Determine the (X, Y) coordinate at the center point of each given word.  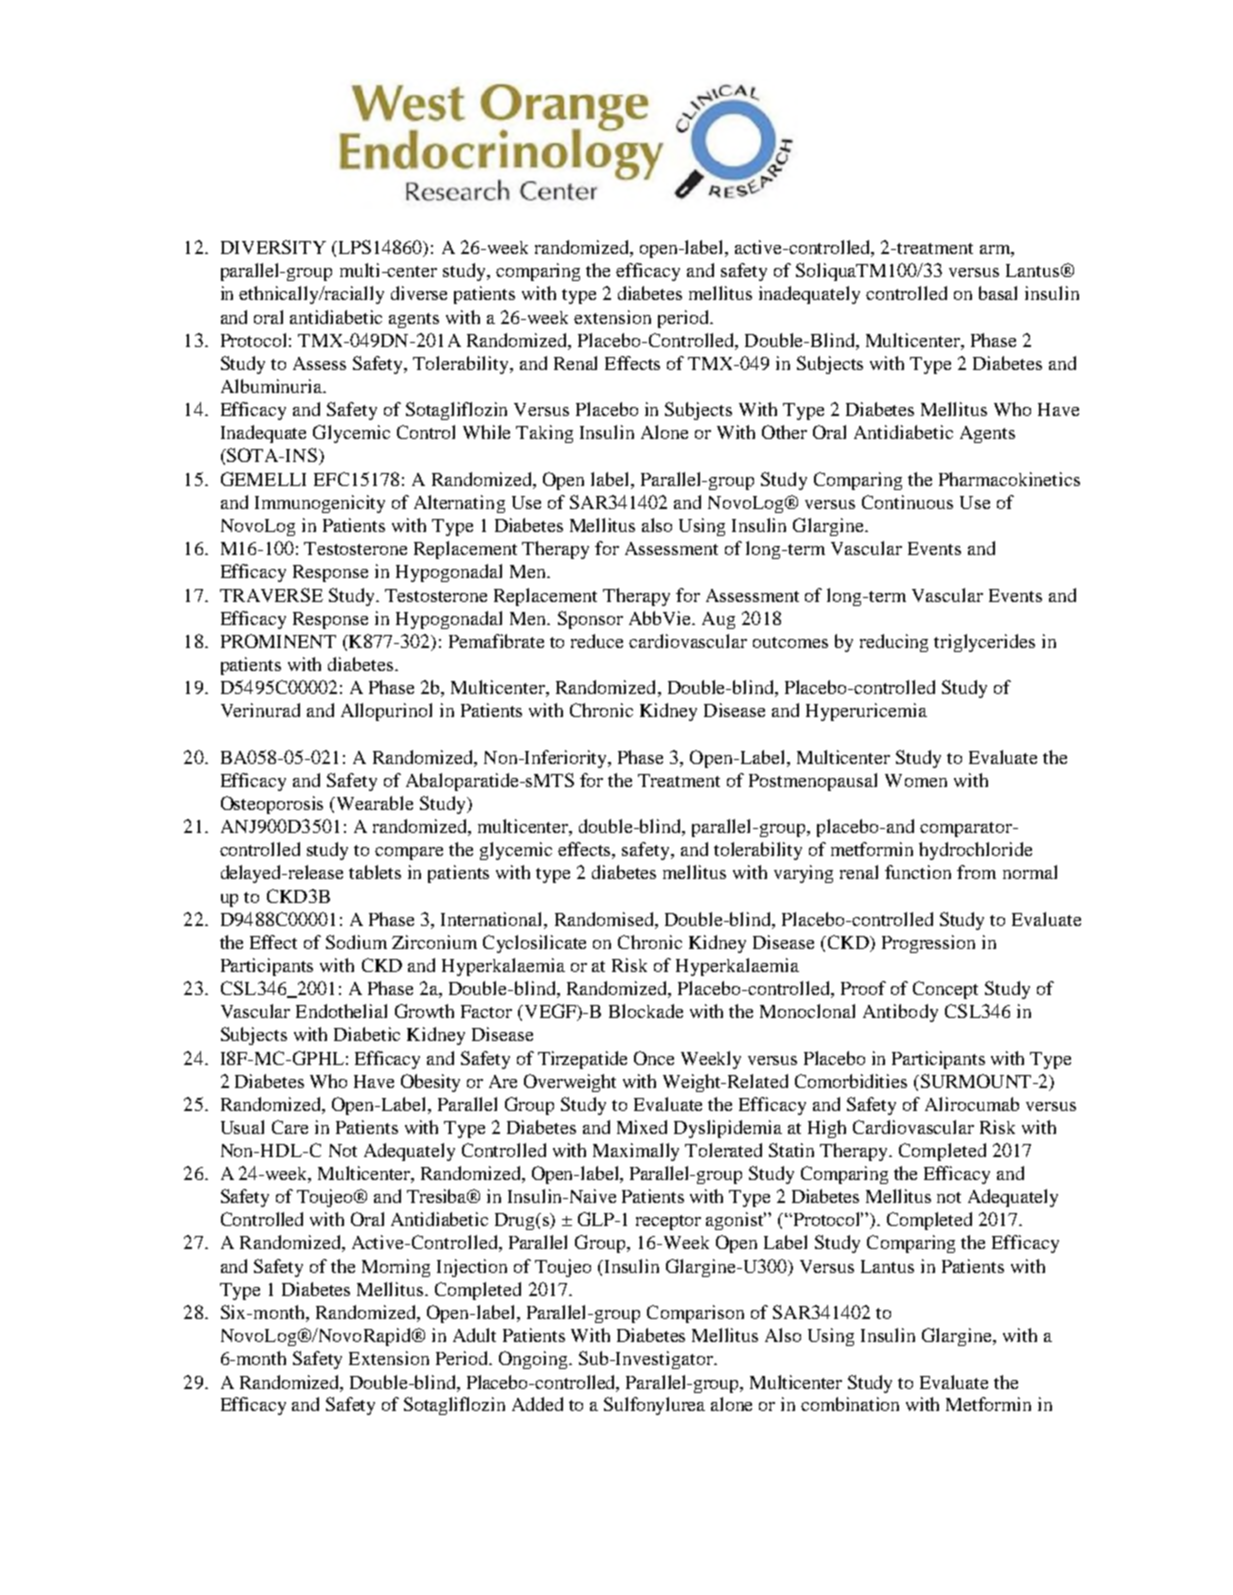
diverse (419, 293)
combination (850, 1404)
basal (998, 293)
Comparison (695, 1314)
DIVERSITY (273, 247)
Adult (474, 1335)
